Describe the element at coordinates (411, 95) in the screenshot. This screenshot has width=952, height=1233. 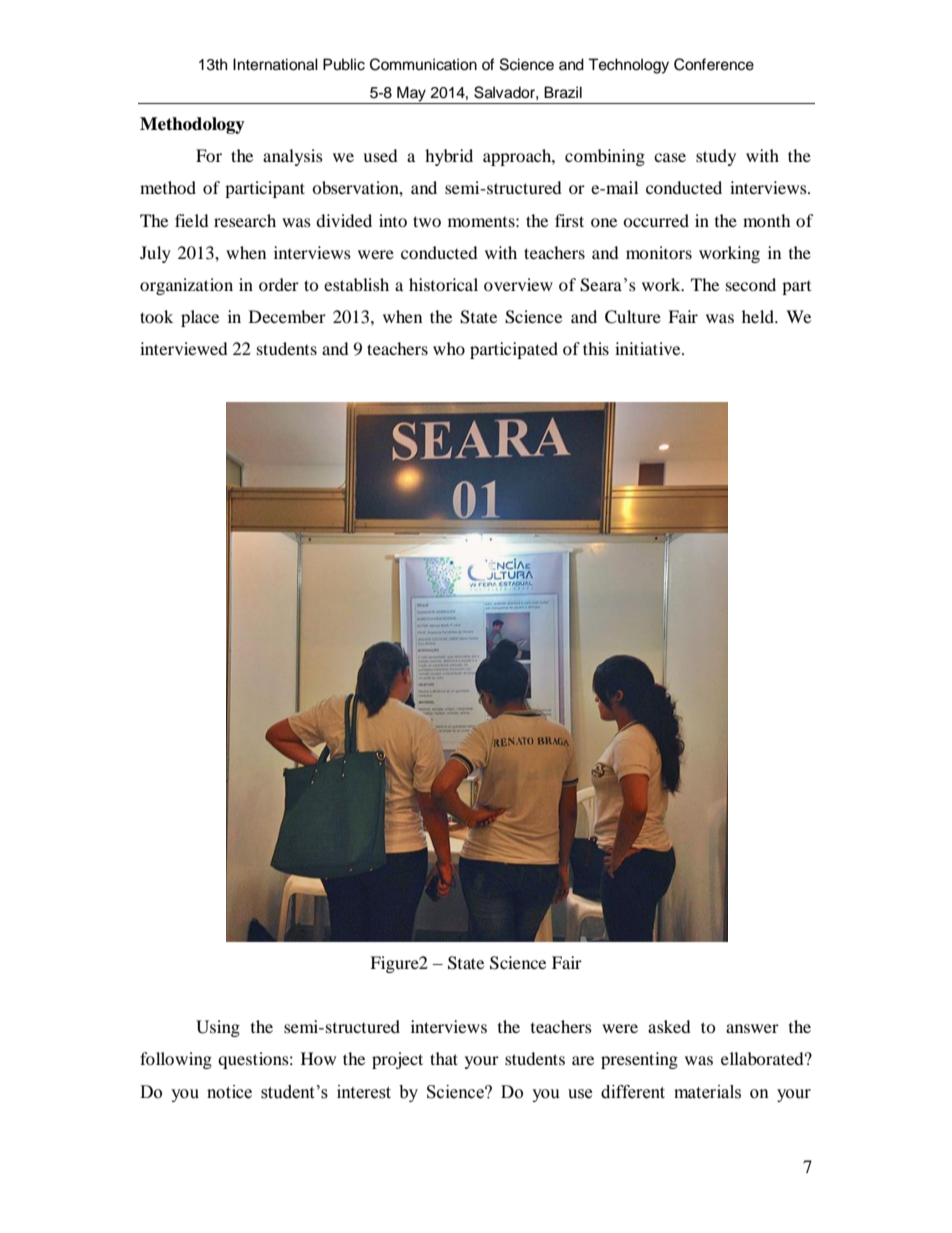
I see `May` at that location.
